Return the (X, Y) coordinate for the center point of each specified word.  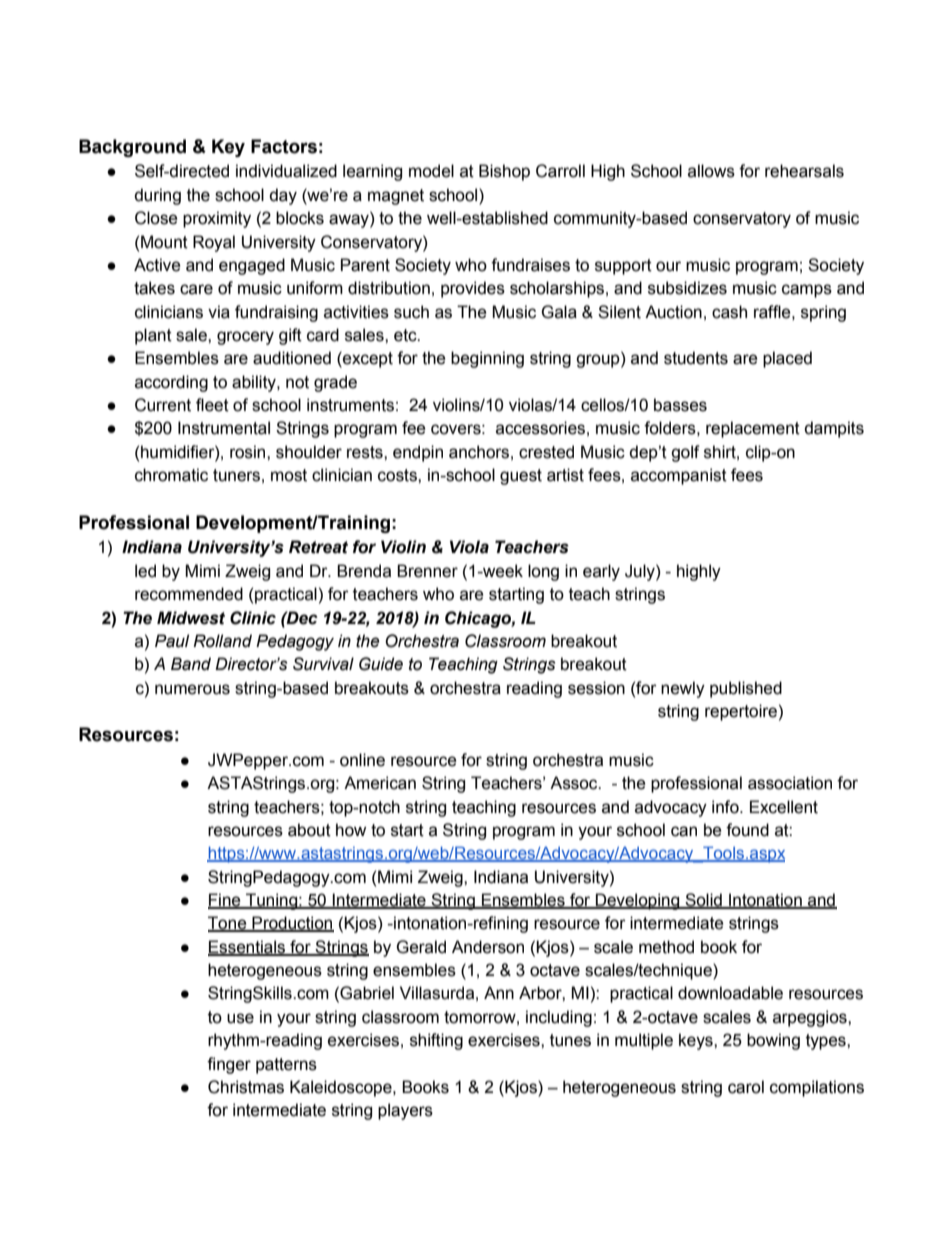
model (431, 171)
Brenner (427, 571)
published (746, 689)
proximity (217, 219)
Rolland (222, 641)
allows (711, 171)
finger (229, 1065)
